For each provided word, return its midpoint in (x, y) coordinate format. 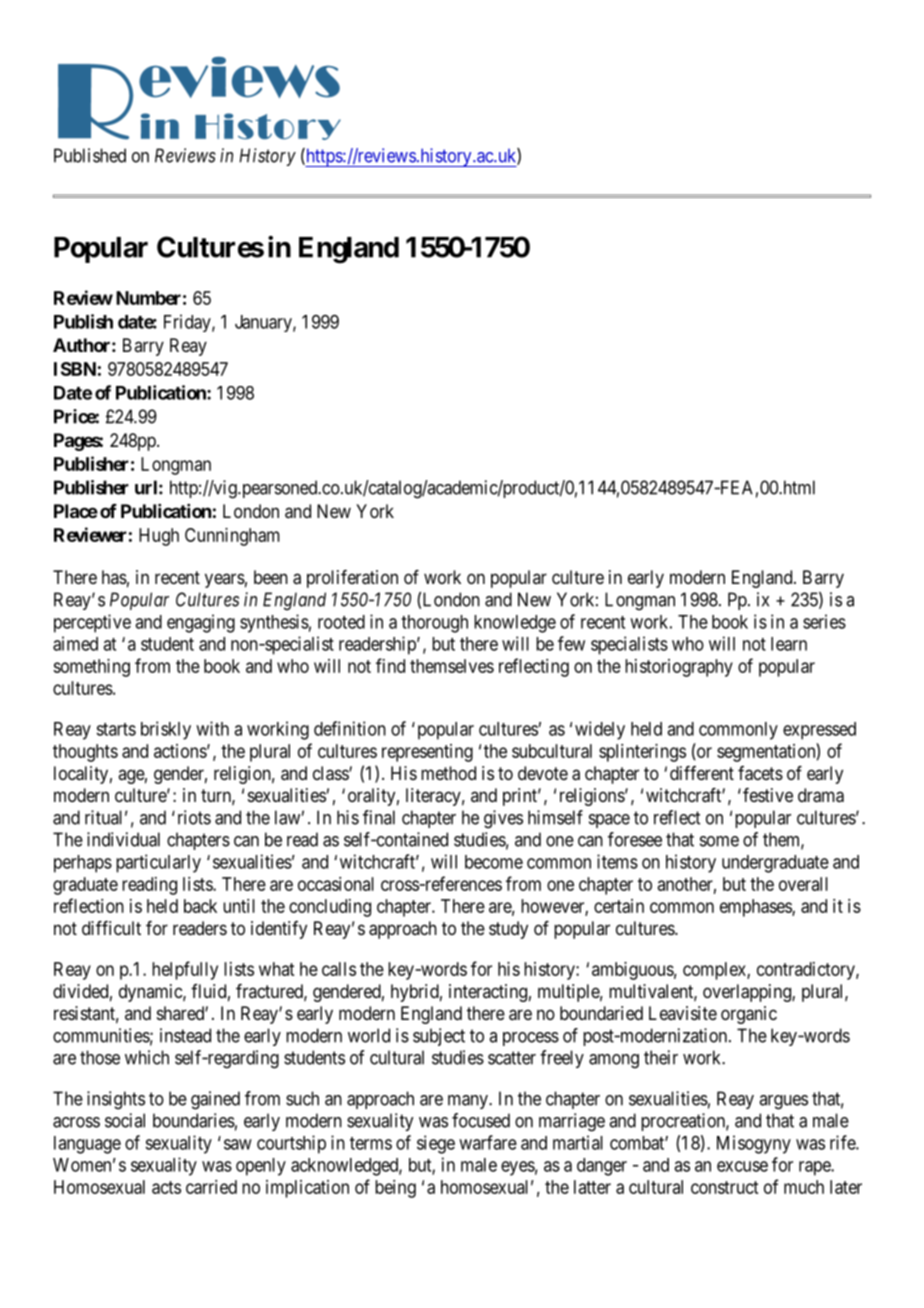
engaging (201, 623)
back (200, 906)
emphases (756, 908)
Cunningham (232, 537)
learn (789, 644)
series (824, 621)
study (508, 930)
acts (166, 1187)
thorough (434, 624)
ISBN (75, 369)
